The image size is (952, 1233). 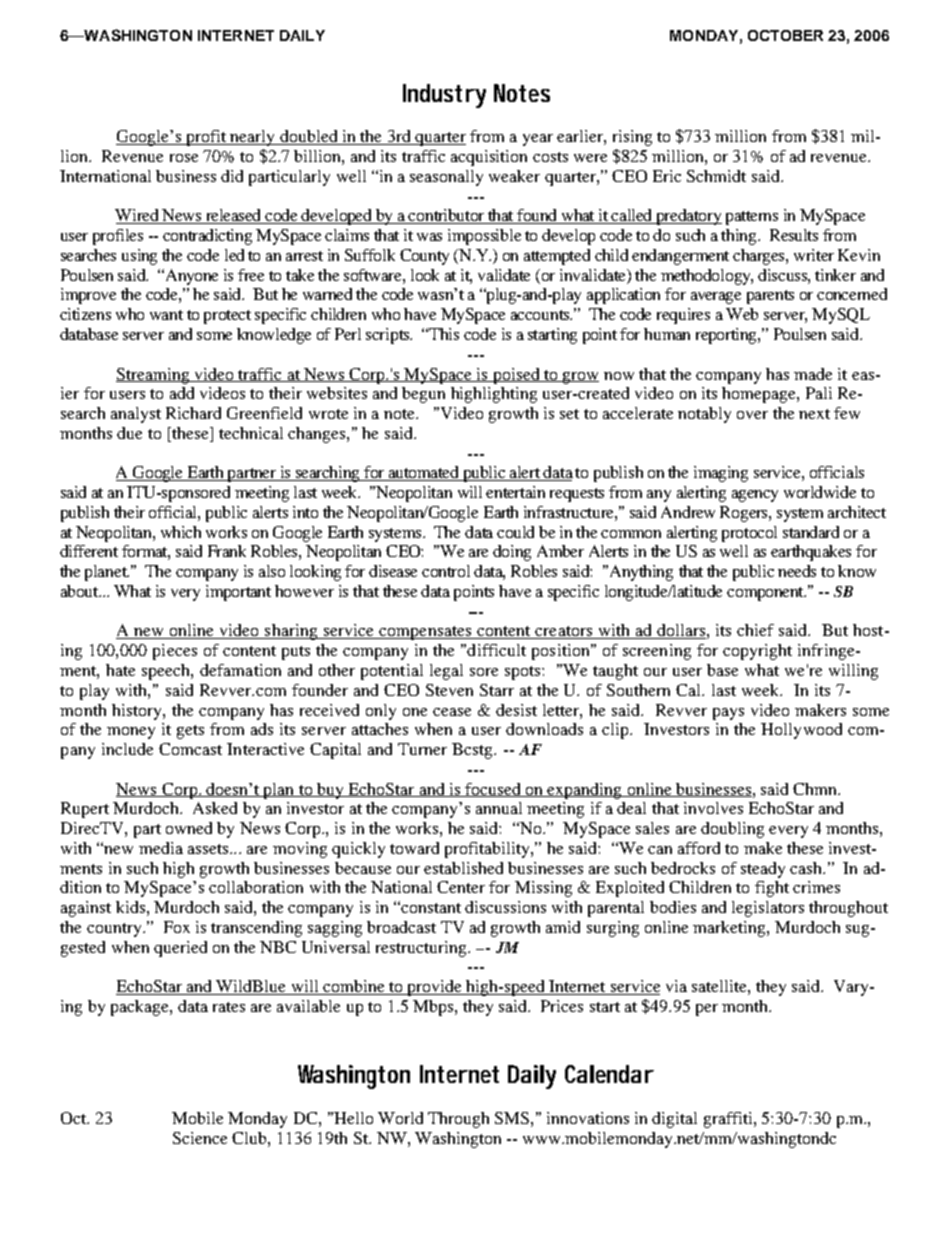 I want to click on focused, so click(x=493, y=790).
